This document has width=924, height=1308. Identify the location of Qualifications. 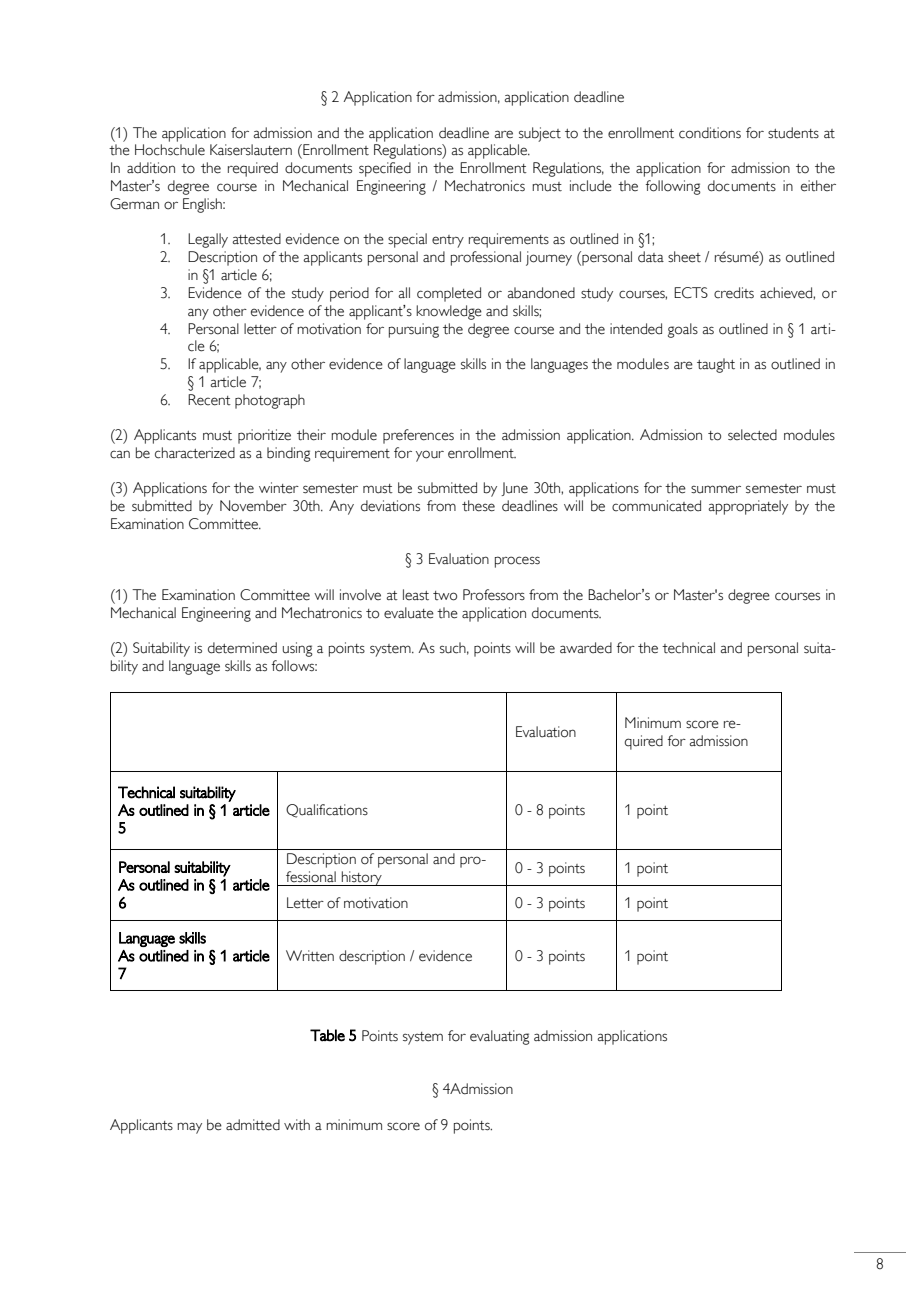
(327, 811).
